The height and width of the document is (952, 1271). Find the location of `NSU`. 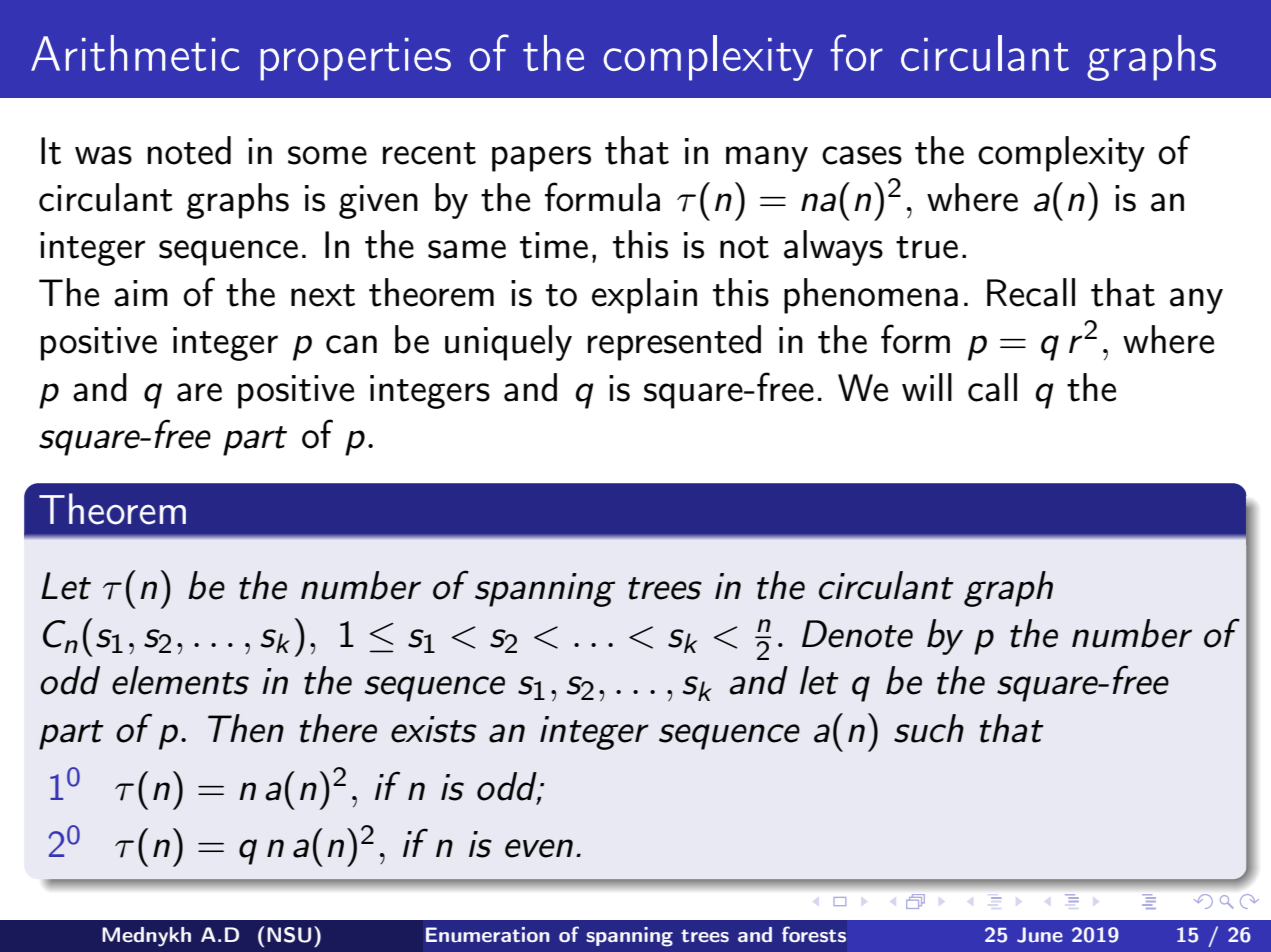

NSU is located at coordinates (289, 935).
